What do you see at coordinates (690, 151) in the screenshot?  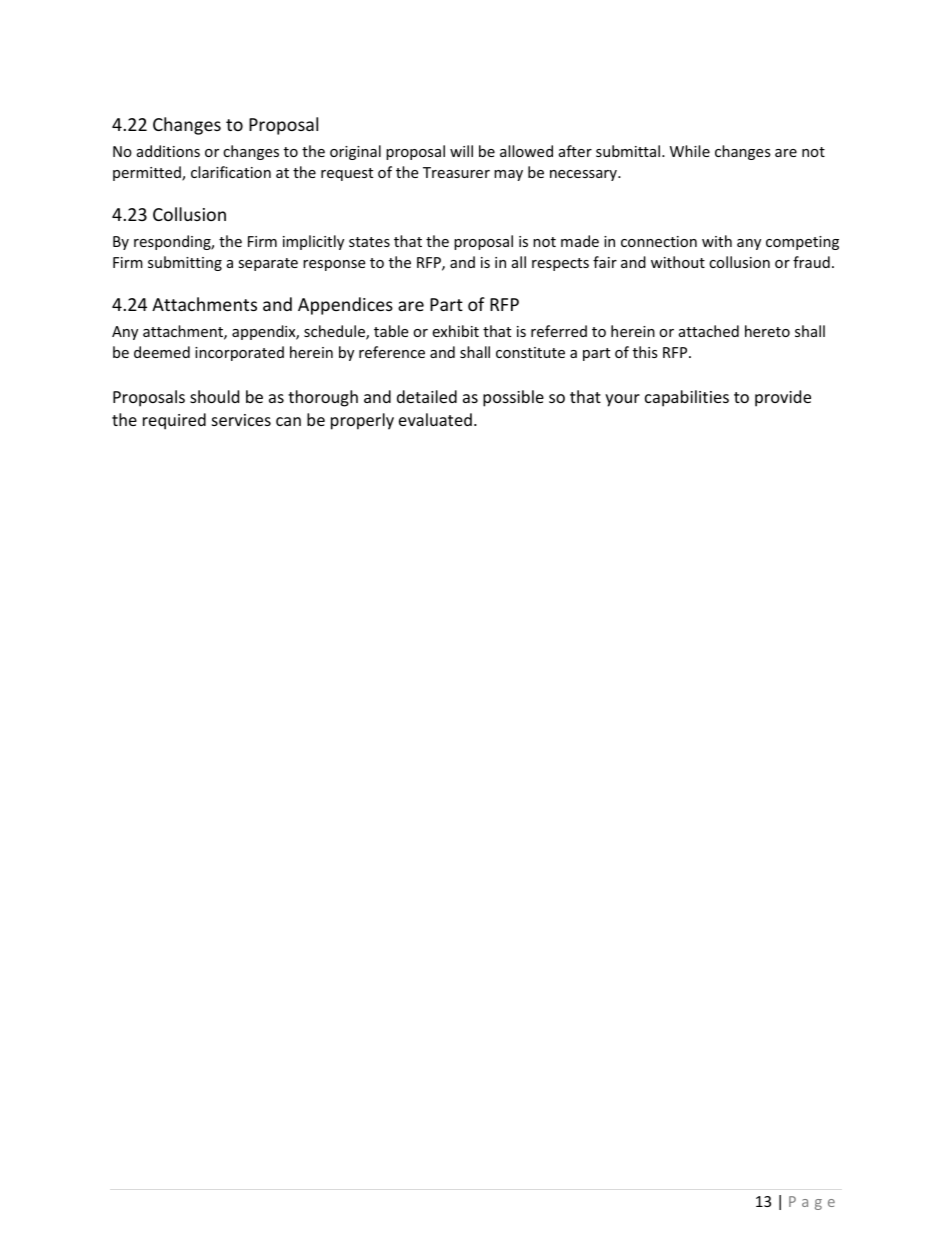 I see `While` at bounding box center [690, 151].
